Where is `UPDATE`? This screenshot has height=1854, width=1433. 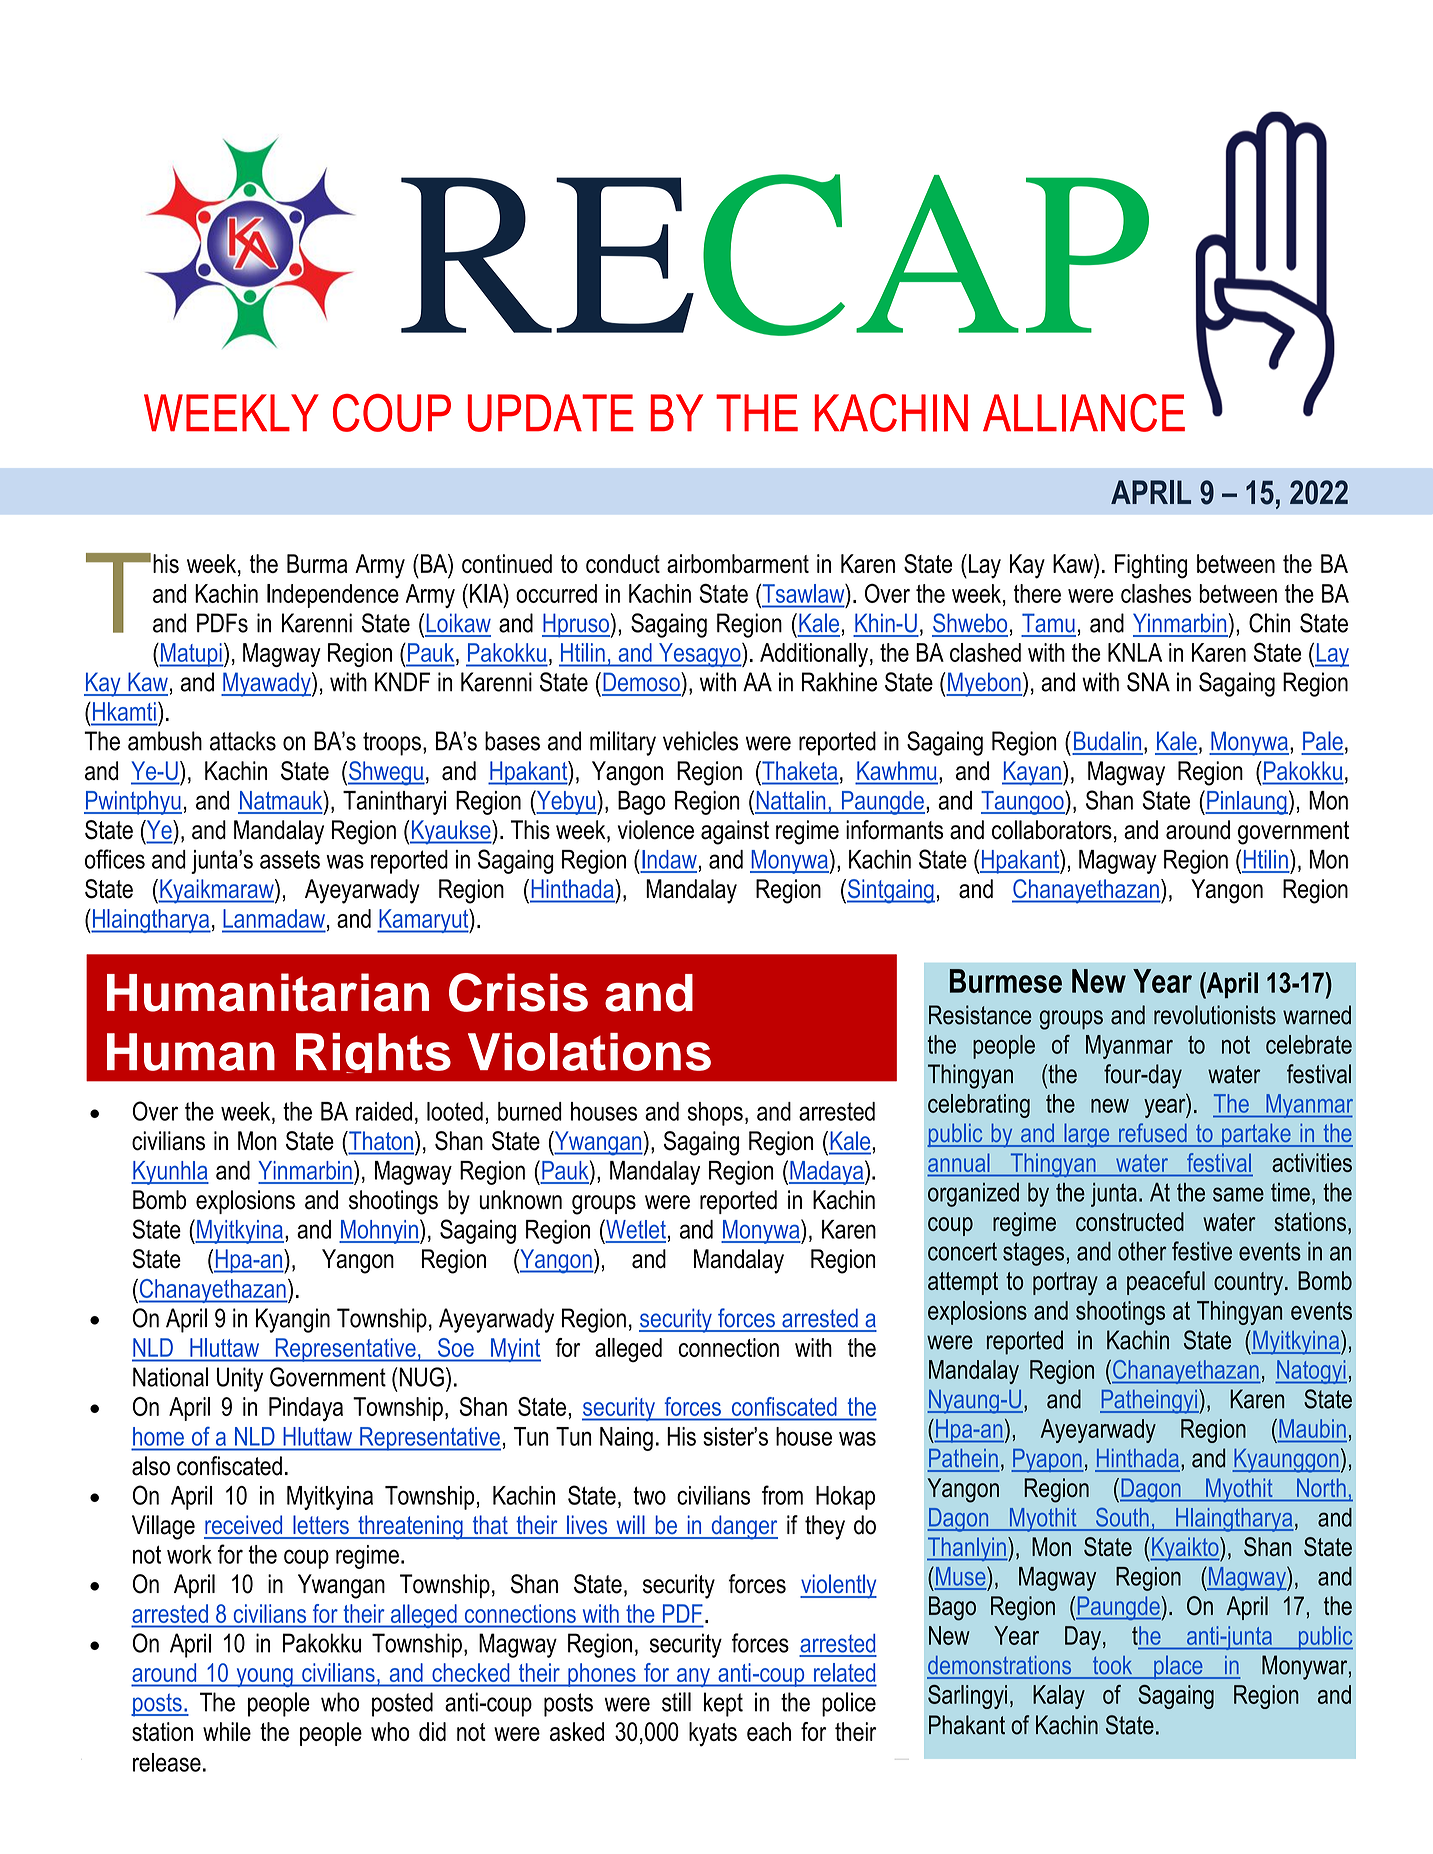
UPDATE is located at coordinates (550, 413).
